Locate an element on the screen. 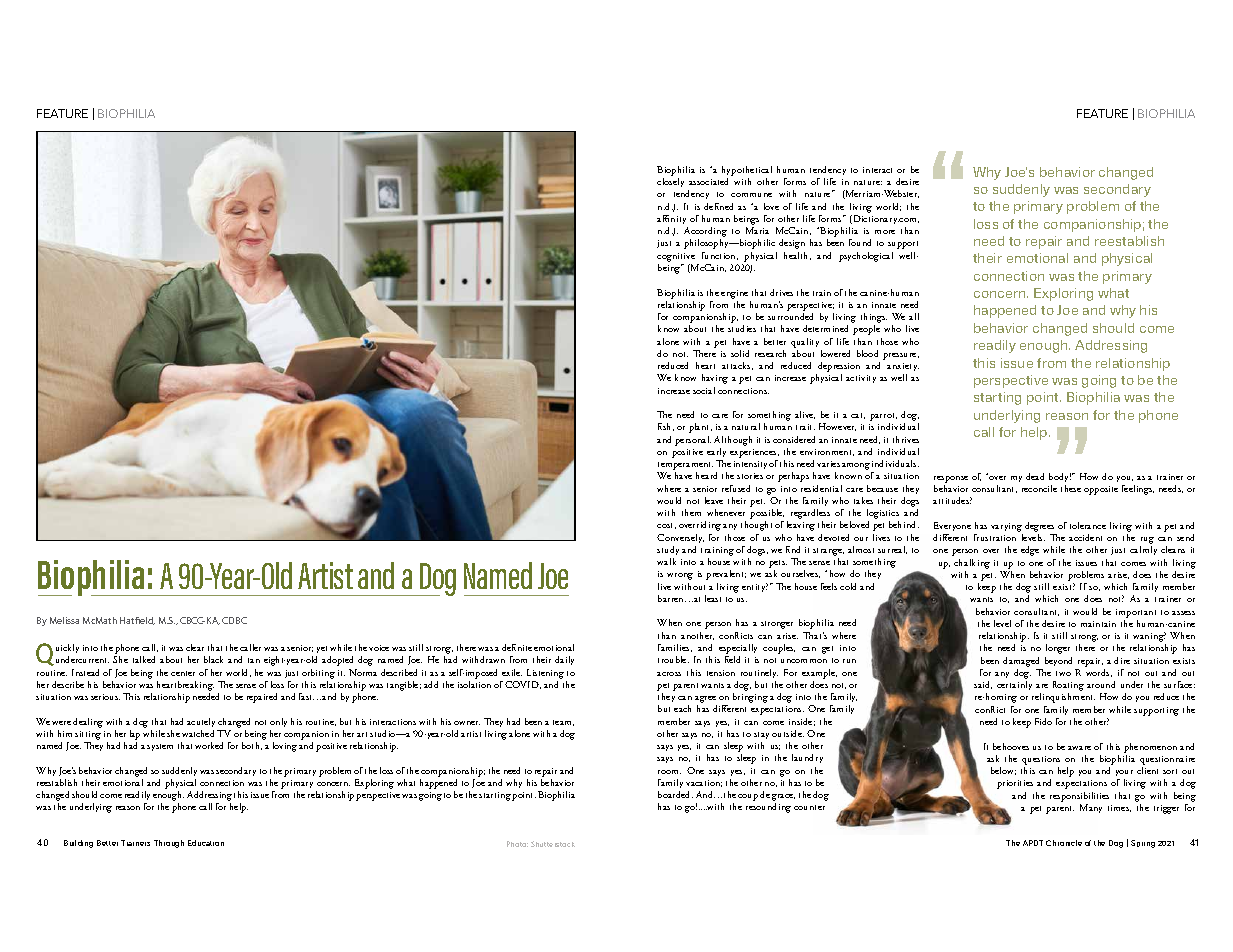 This screenshot has height=952, width=1233. closely is located at coordinates (670, 182).
